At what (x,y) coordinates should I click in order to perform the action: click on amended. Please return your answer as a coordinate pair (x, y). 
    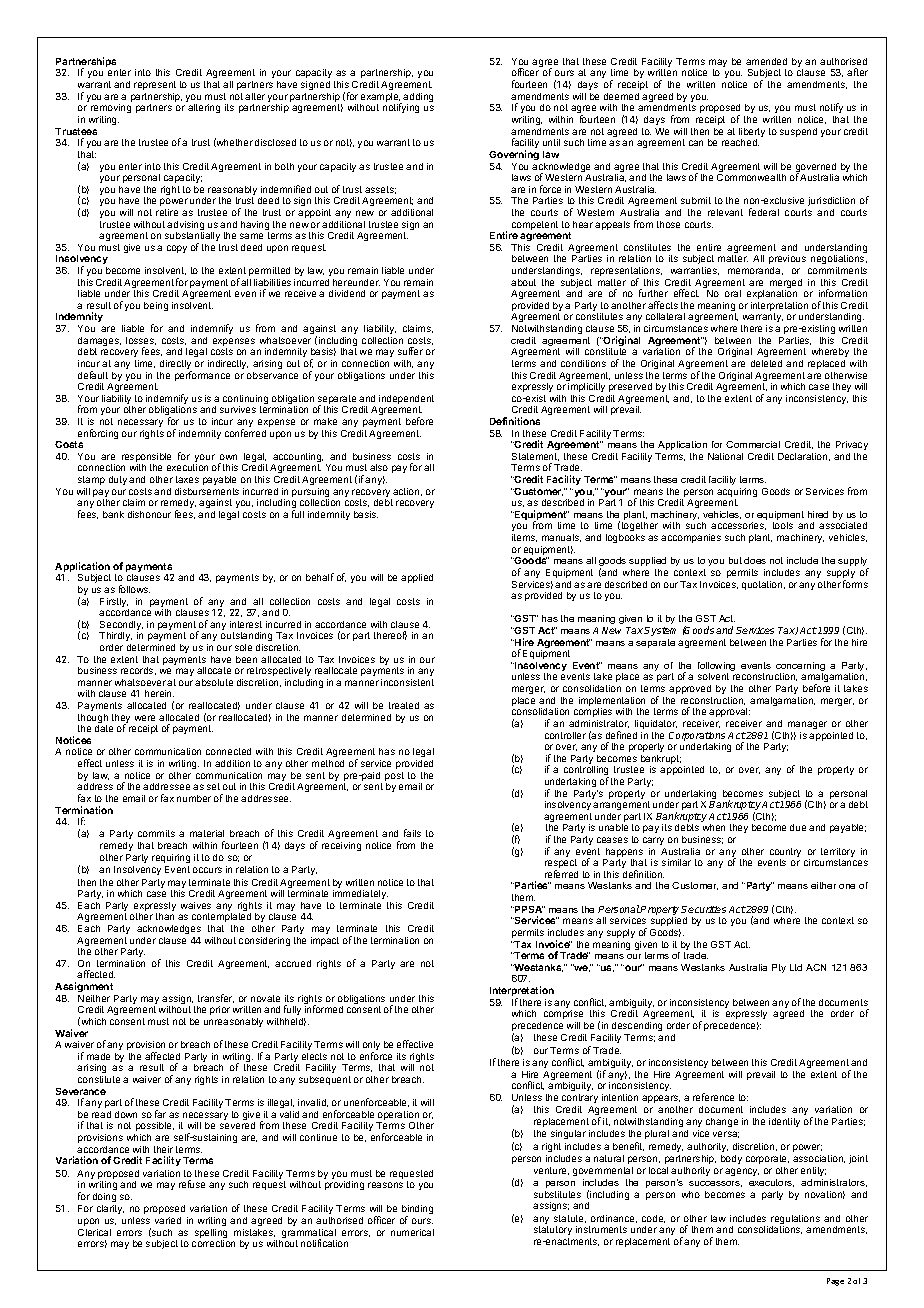
    Looking at the image, I should click on (766, 61).
